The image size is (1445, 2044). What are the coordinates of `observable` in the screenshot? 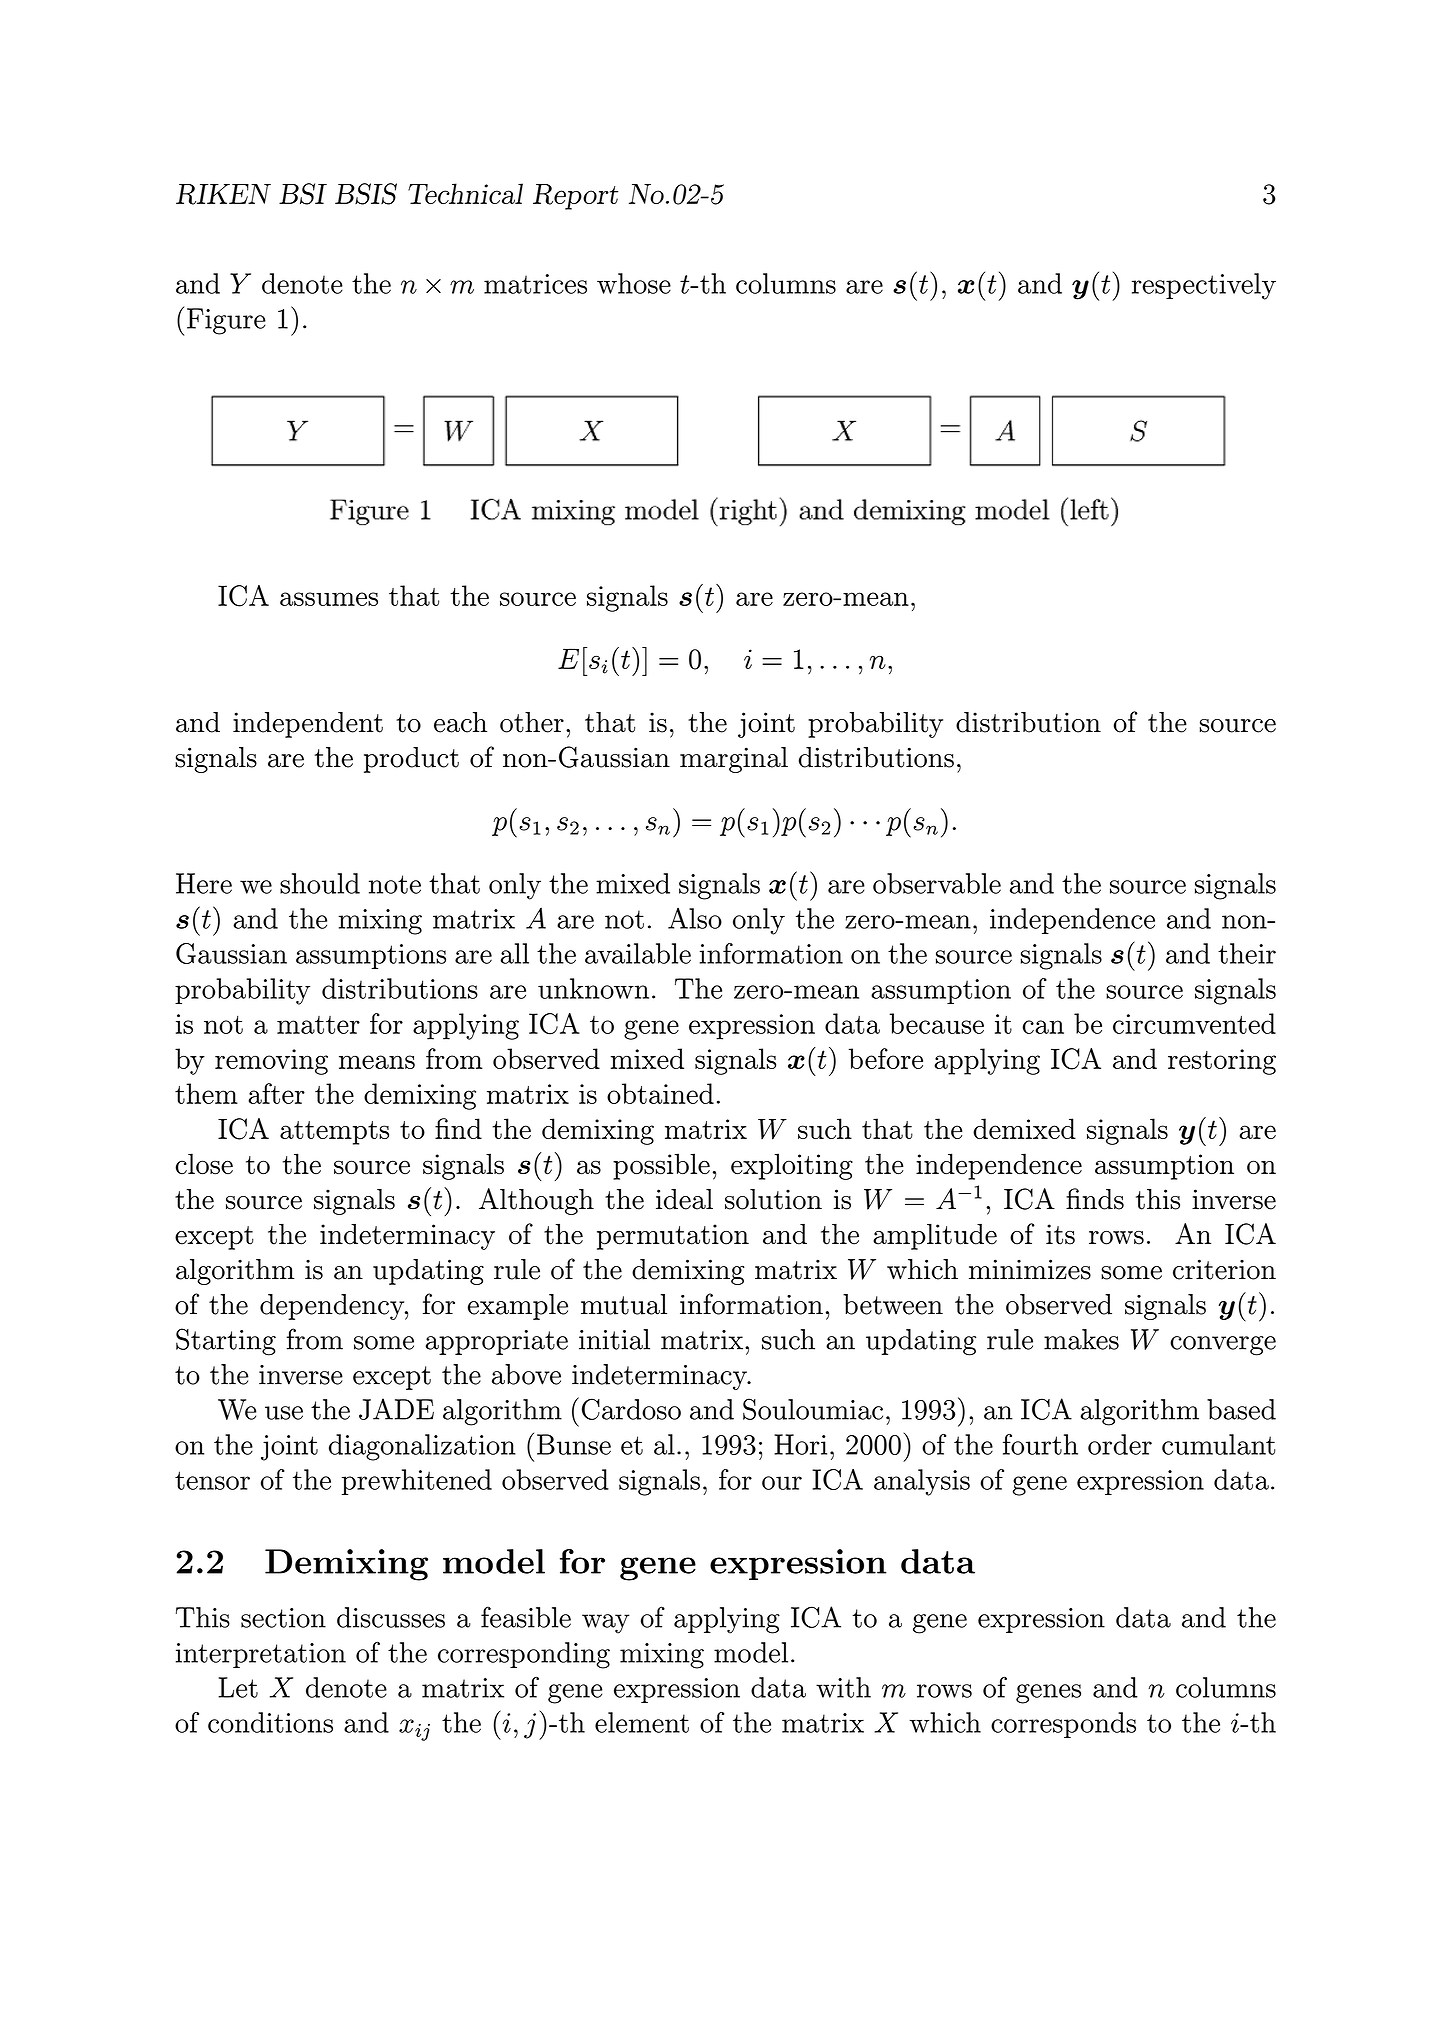 It's located at (937, 883).
